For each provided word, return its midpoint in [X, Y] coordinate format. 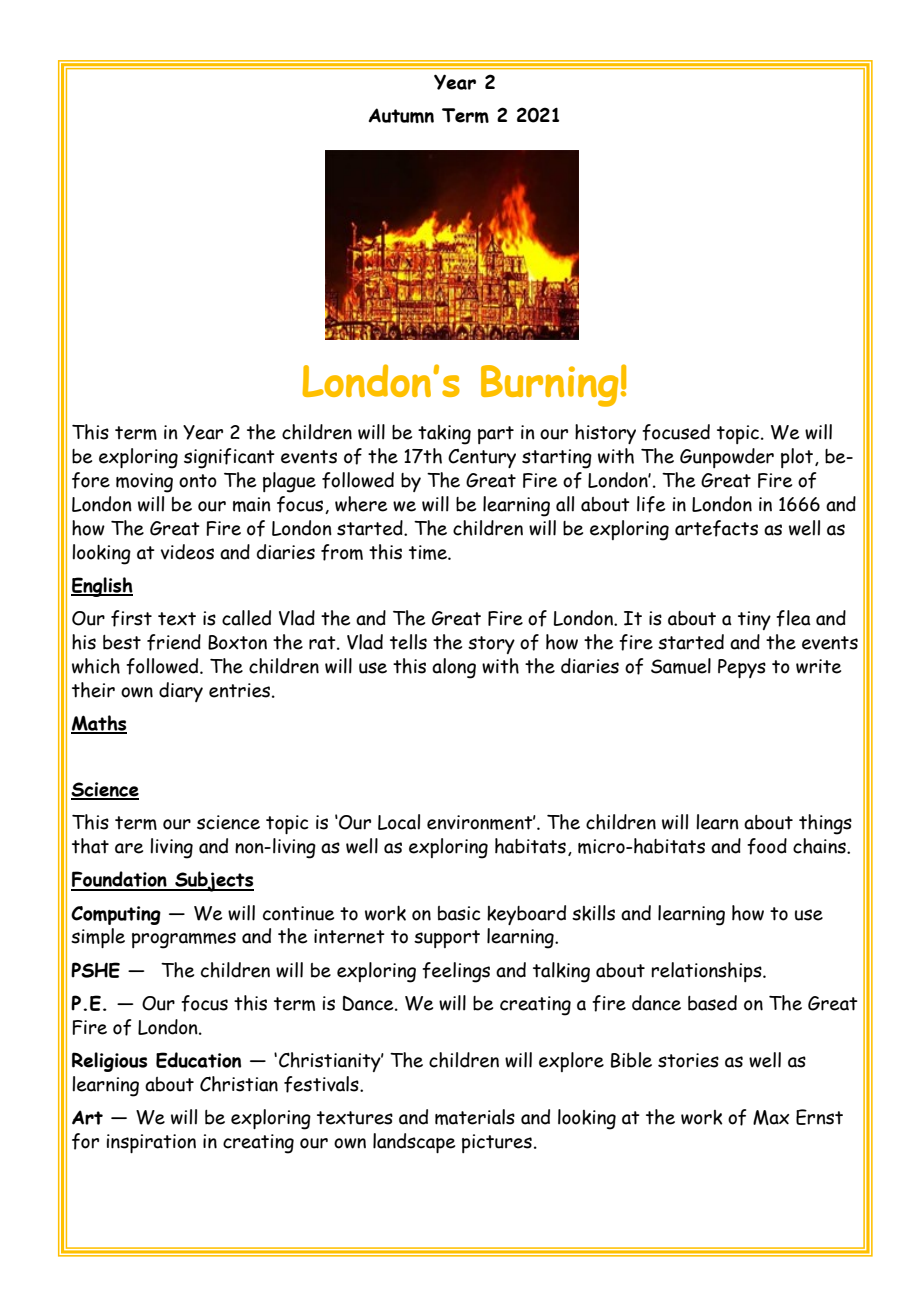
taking [444, 435]
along [454, 668]
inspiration [151, 1143]
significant [229, 458]
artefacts [716, 528]
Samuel [681, 666]
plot [798, 458]
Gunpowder [727, 458]
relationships [707, 972]
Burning [549, 386]
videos [187, 552]
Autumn [401, 115]
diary [181, 692]
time [429, 552]
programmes [184, 940]
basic [459, 913]
